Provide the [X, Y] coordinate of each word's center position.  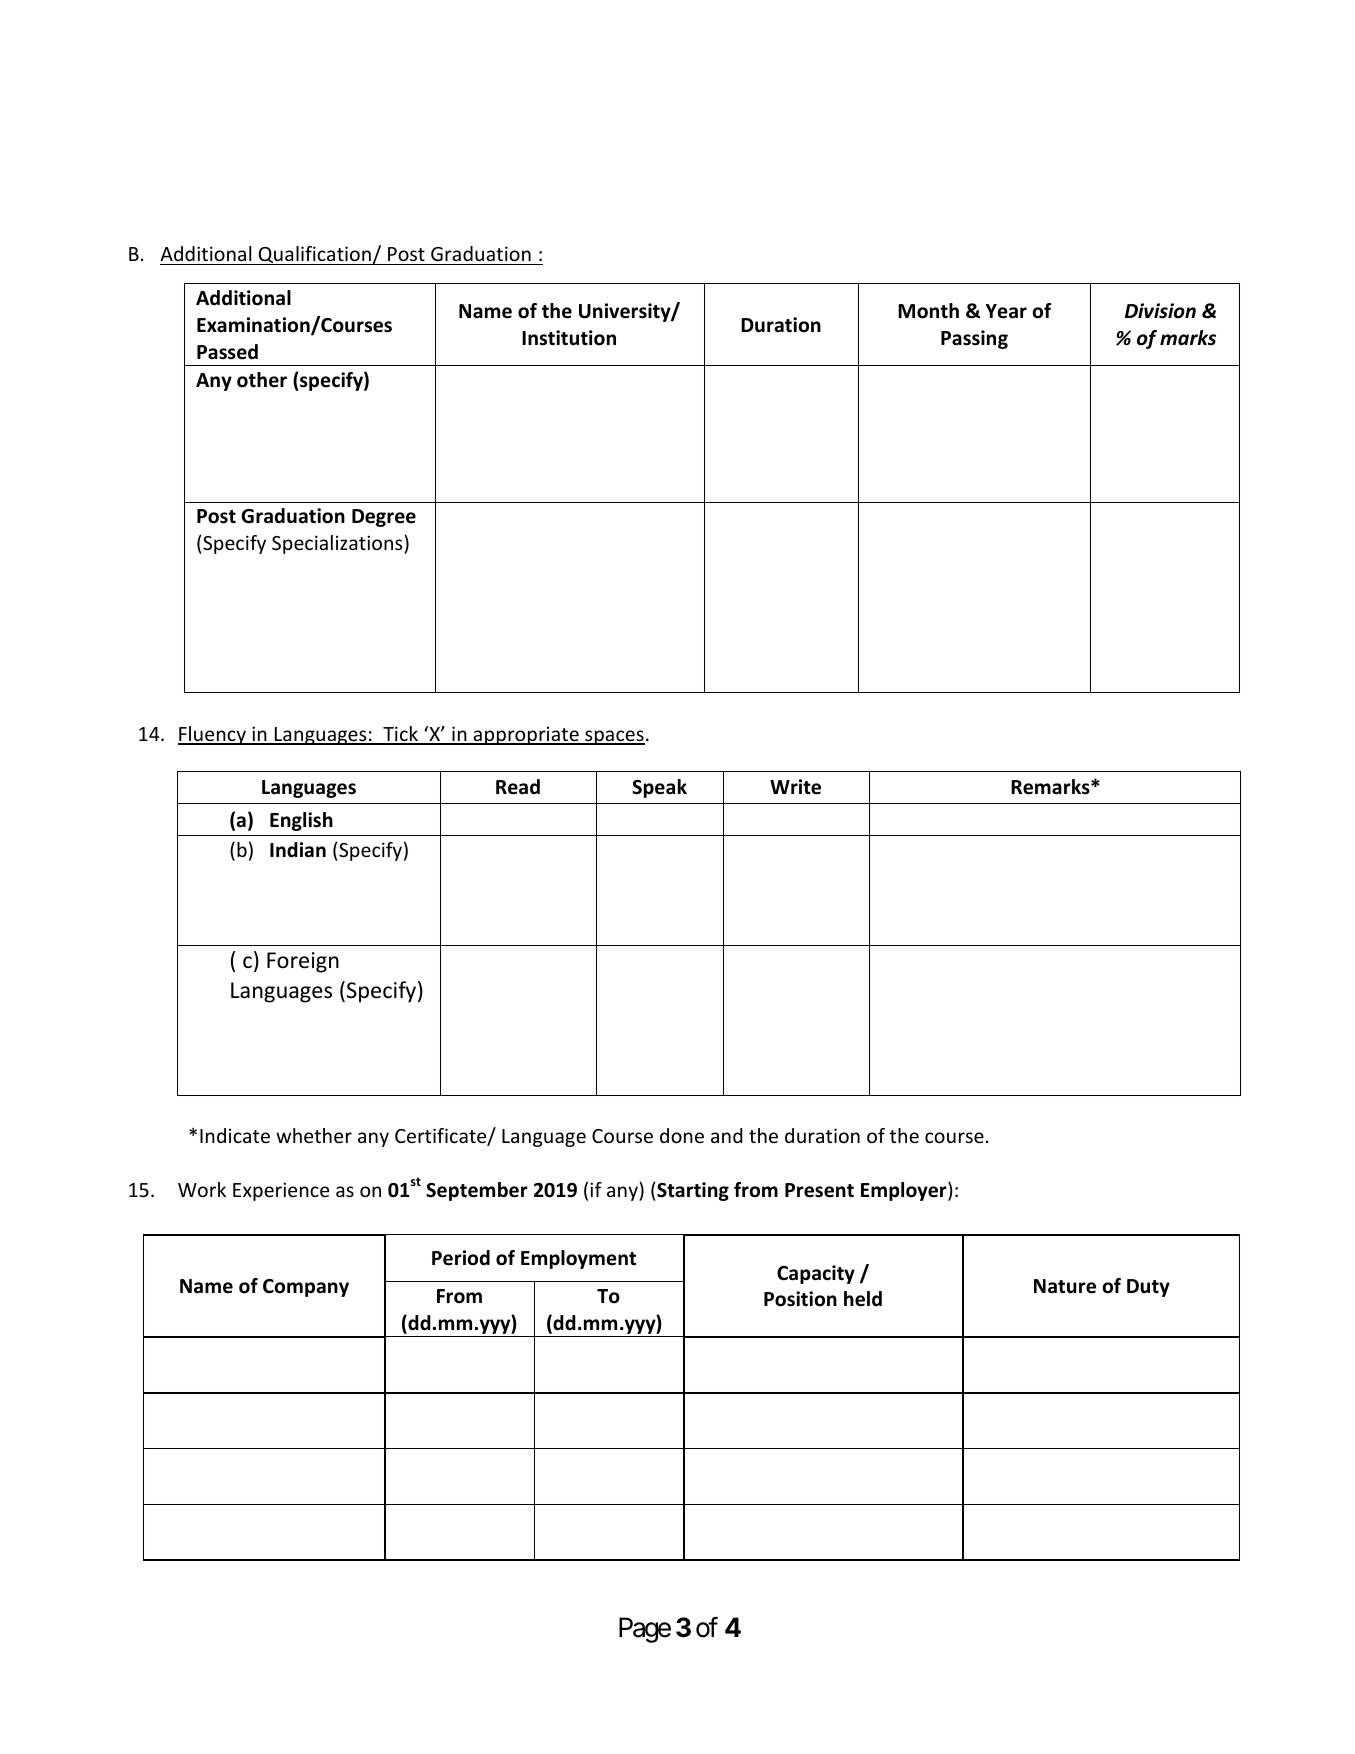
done [682, 1135]
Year [1006, 311]
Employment [578, 1259]
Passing [974, 339]
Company [306, 1288]
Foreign [303, 962]
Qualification [314, 255]
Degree [384, 518]
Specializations [338, 544]
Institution [569, 338]
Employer [905, 1191]
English [301, 821]
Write [795, 787]
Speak [659, 788]
